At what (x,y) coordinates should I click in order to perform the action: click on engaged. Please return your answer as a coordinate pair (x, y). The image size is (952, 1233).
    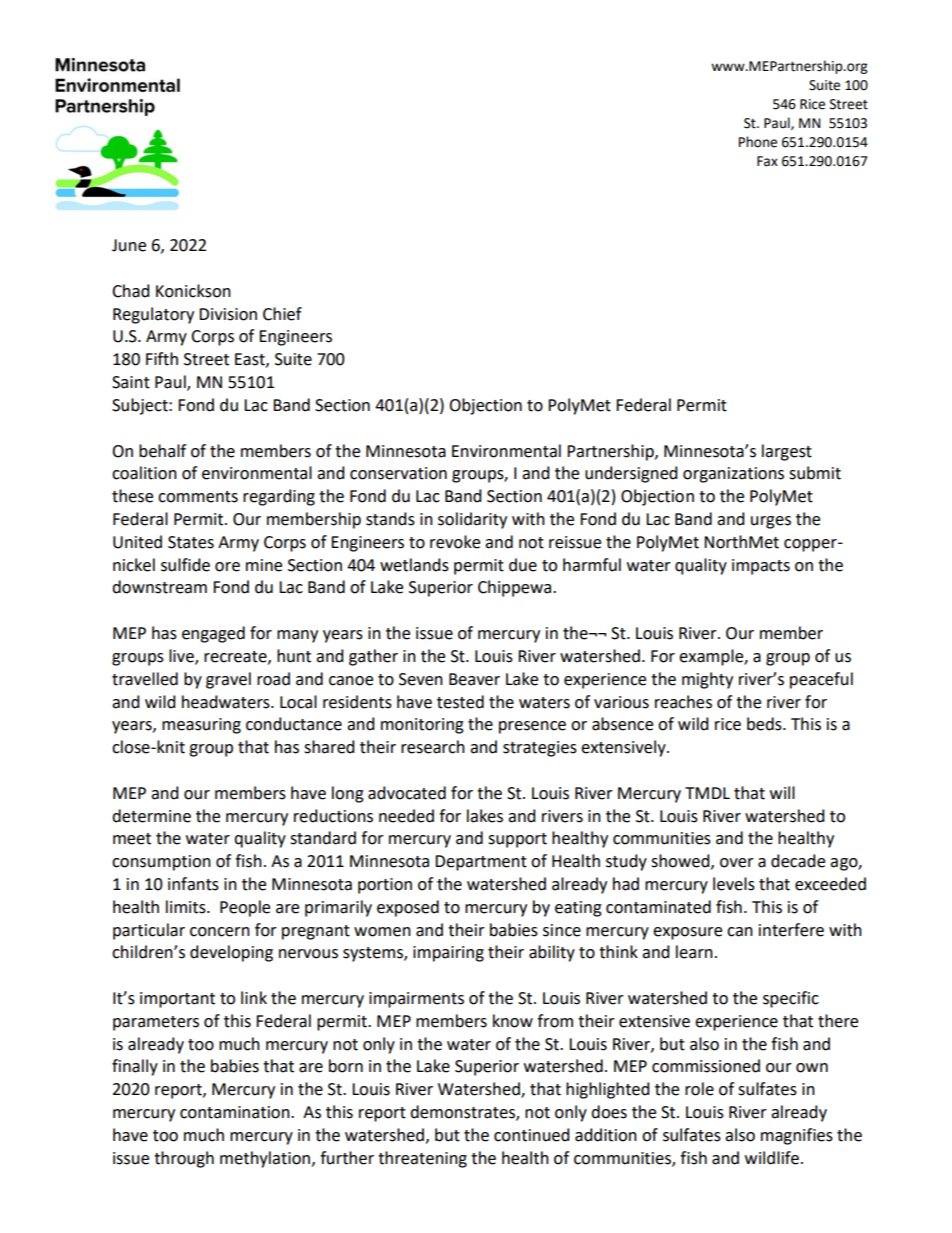
    Looking at the image, I should click on (213, 634).
